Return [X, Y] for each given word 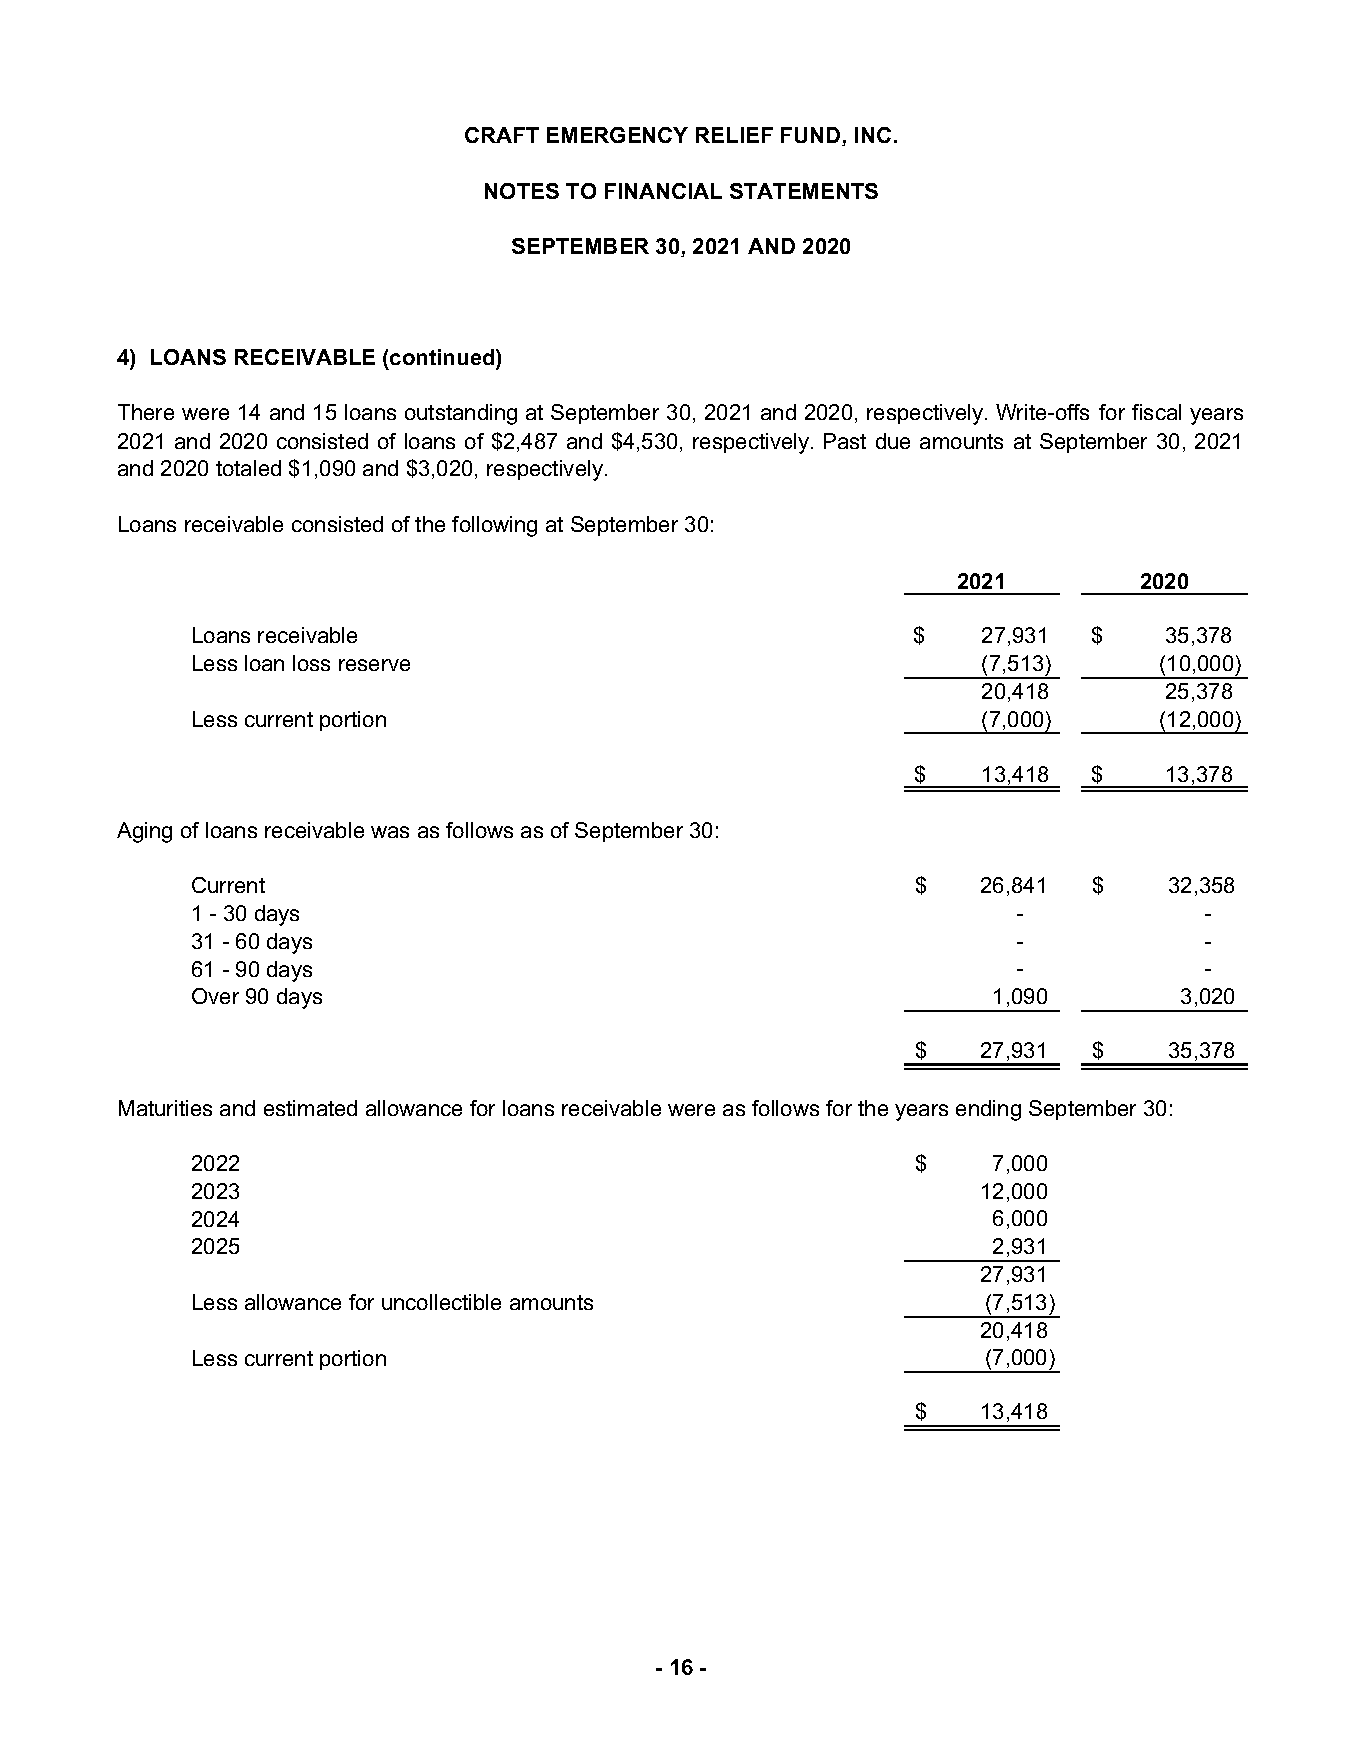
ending [988, 1110]
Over [215, 996]
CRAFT [502, 135]
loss [311, 663]
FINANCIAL [663, 191]
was [390, 832]
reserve [374, 665]
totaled [248, 468]
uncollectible [441, 1302]
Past [845, 441]
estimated [310, 1108]
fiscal [1156, 412]
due [893, 441]
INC [873, 135]
